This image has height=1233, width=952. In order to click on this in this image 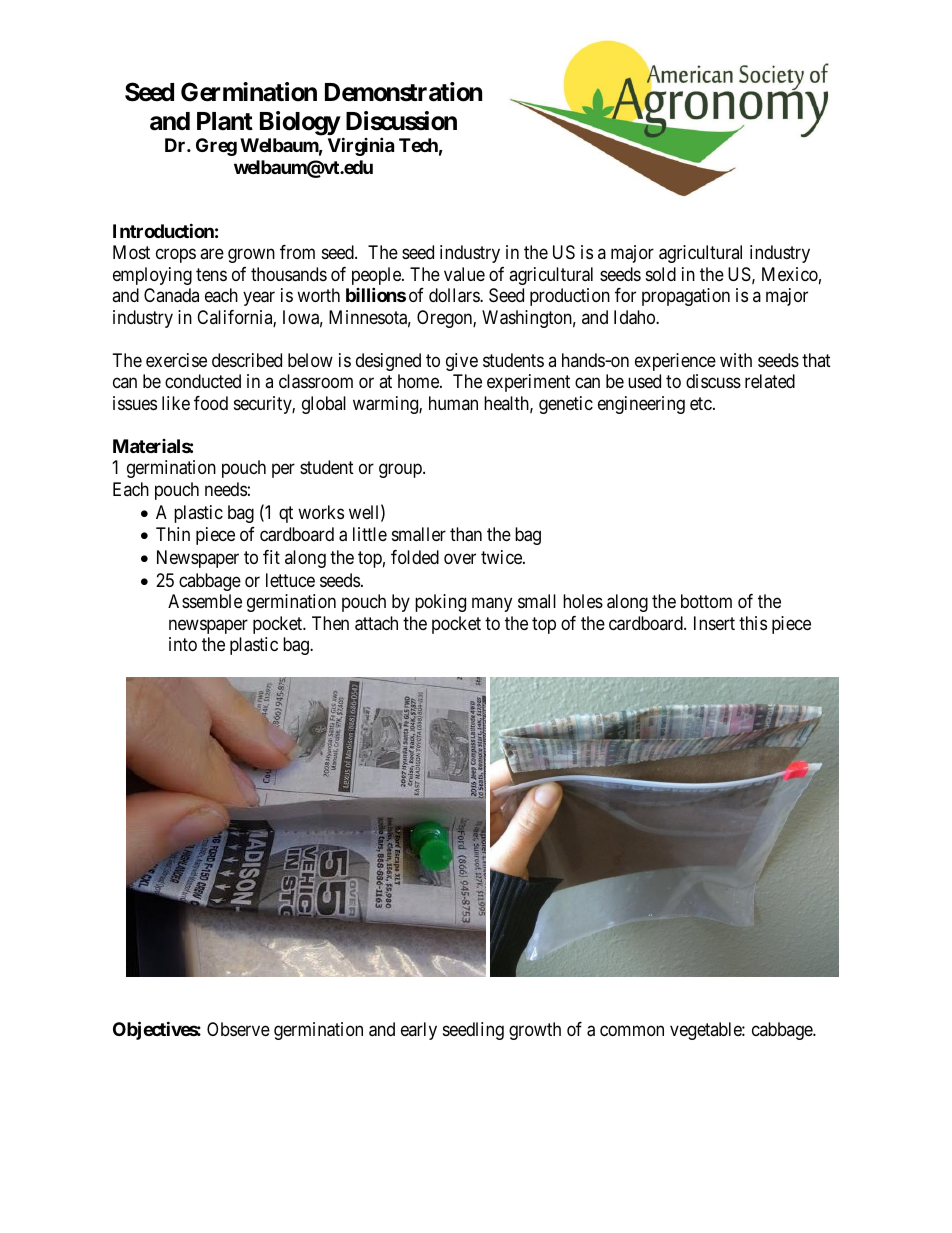, I will do `click(753, 623)`.
